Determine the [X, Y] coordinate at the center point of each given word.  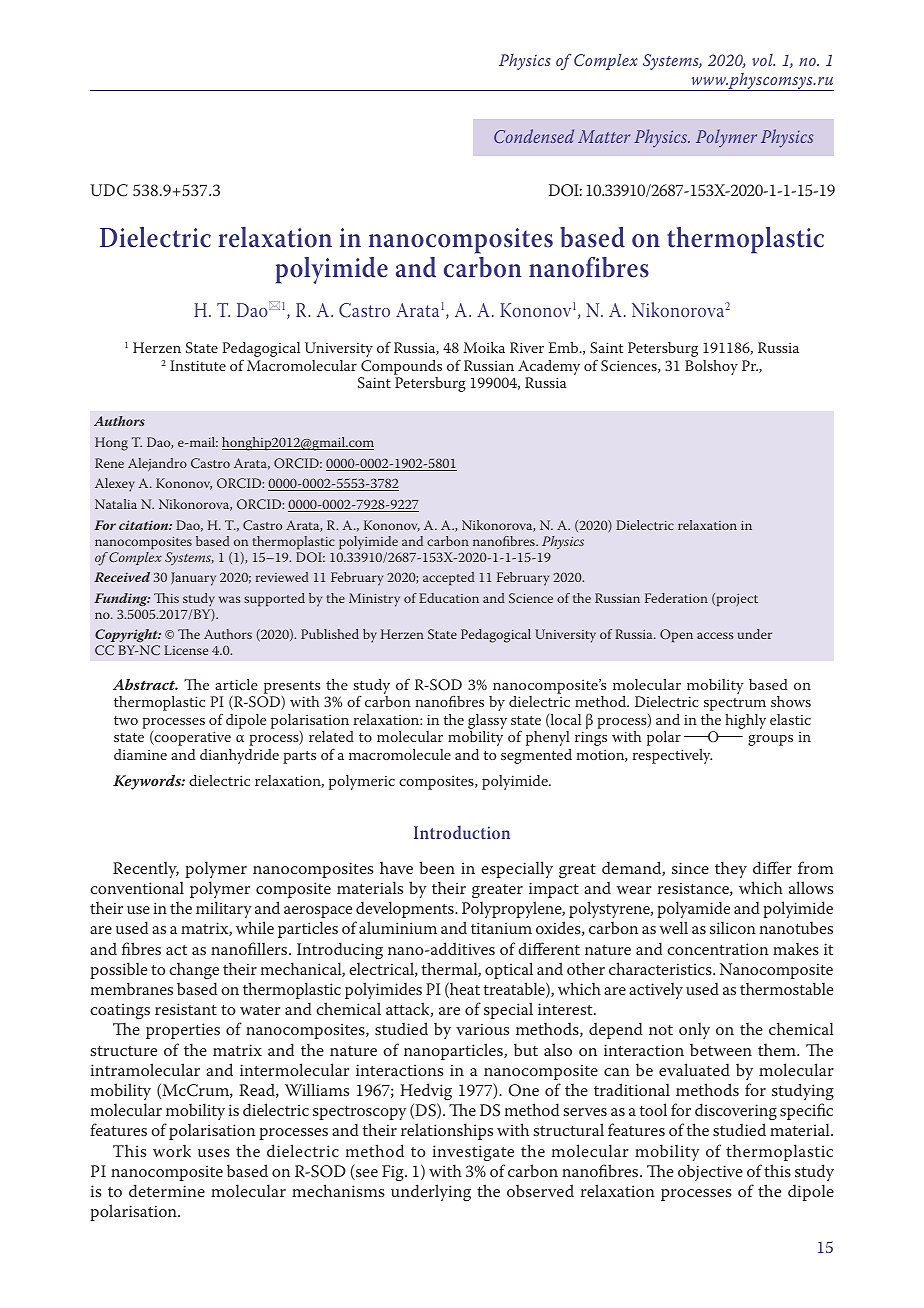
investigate [473, 1153]
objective [710, 1172]
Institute [198, 365]
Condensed [534, 136]
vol [763, 60]
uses [214, 1153]
